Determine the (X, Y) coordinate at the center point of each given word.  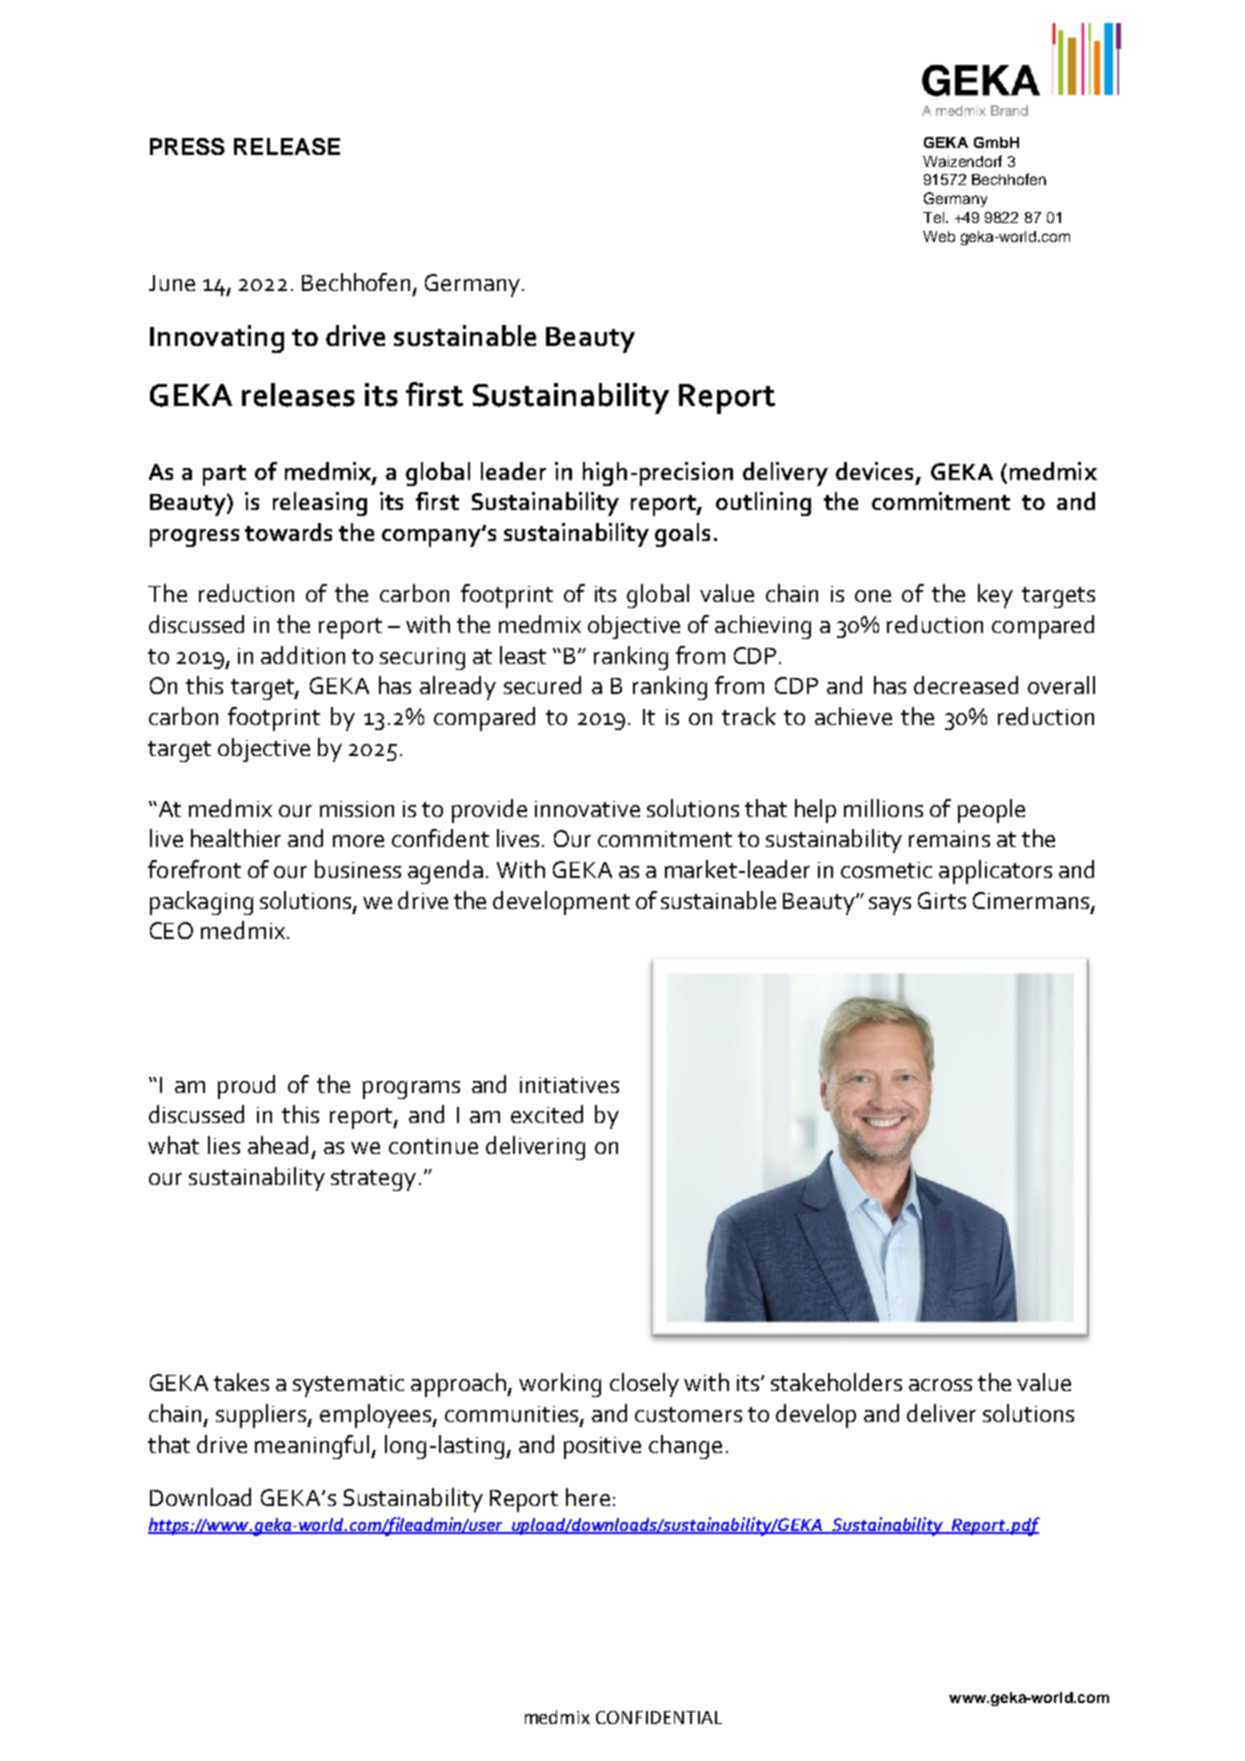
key (995, 596)
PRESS (187, 146)
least (523, 655)
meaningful (313, 1447)
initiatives (569, 1085)
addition (303, 655)
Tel (935, 217)
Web (939, 236)
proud (246, 1087)
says (890, 906)
